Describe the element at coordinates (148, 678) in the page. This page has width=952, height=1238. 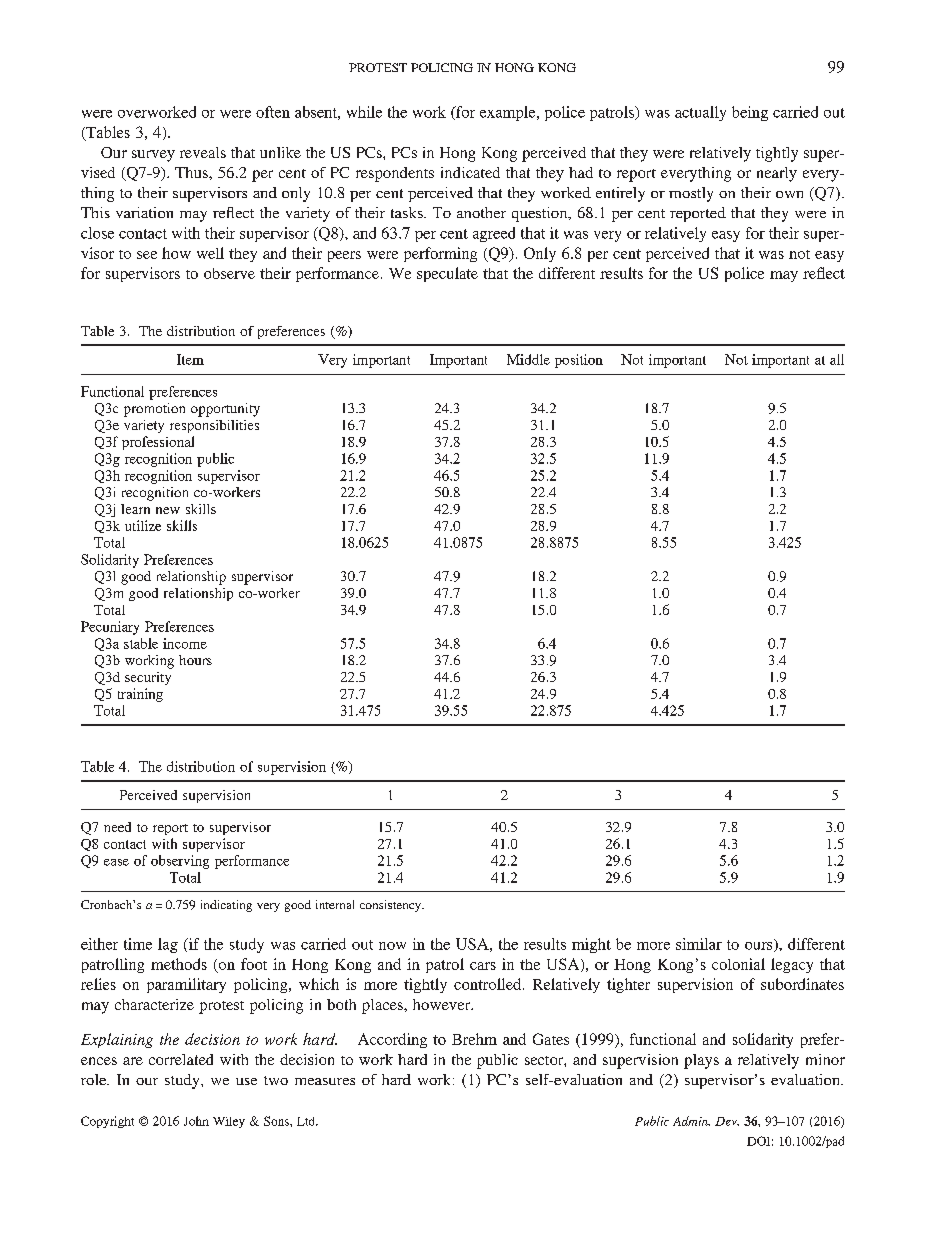
I see `security` at that location.
